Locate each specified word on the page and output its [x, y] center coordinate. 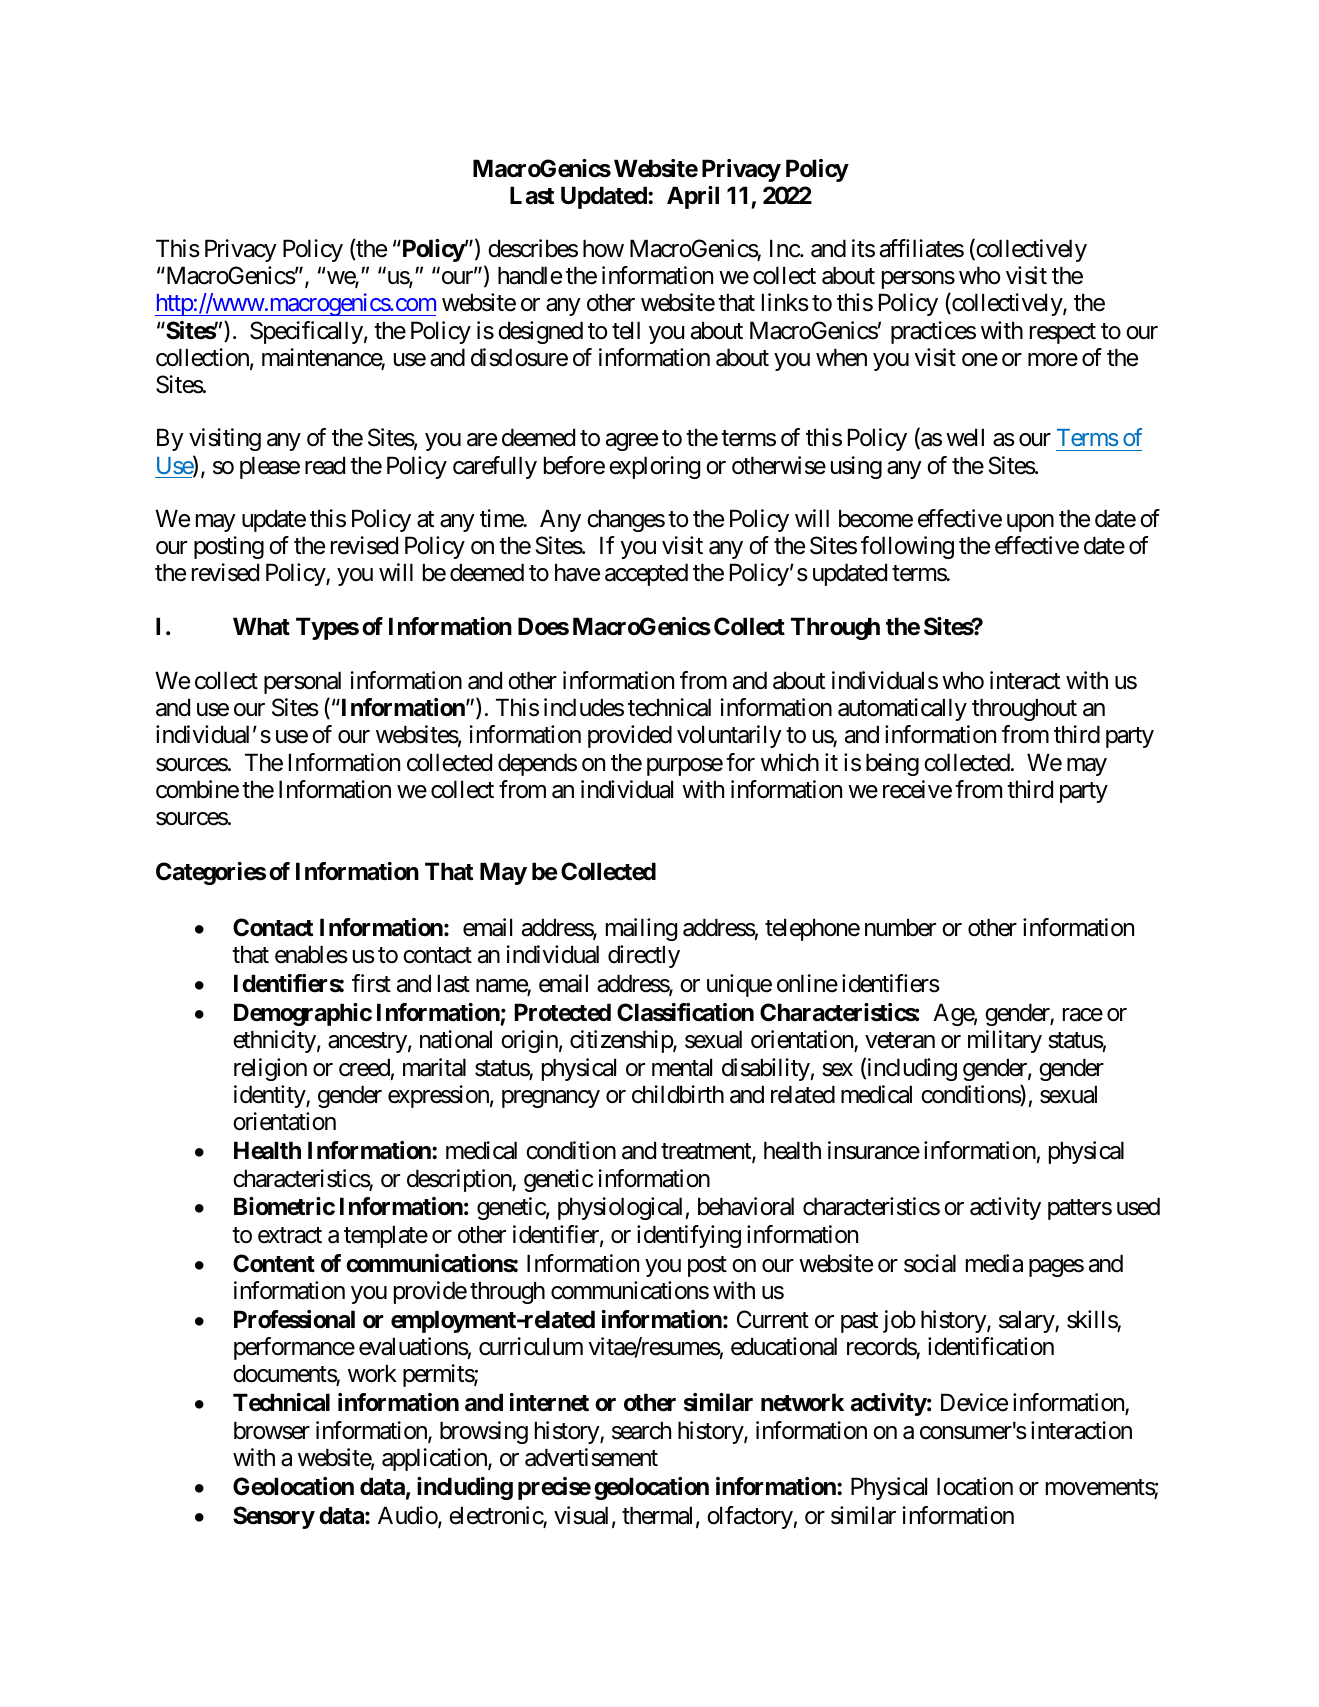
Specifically [306, 332]
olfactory [750, 1517]
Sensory [274, 1517]
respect [1063, 333]
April [693, 197]
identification [991, 1346]
